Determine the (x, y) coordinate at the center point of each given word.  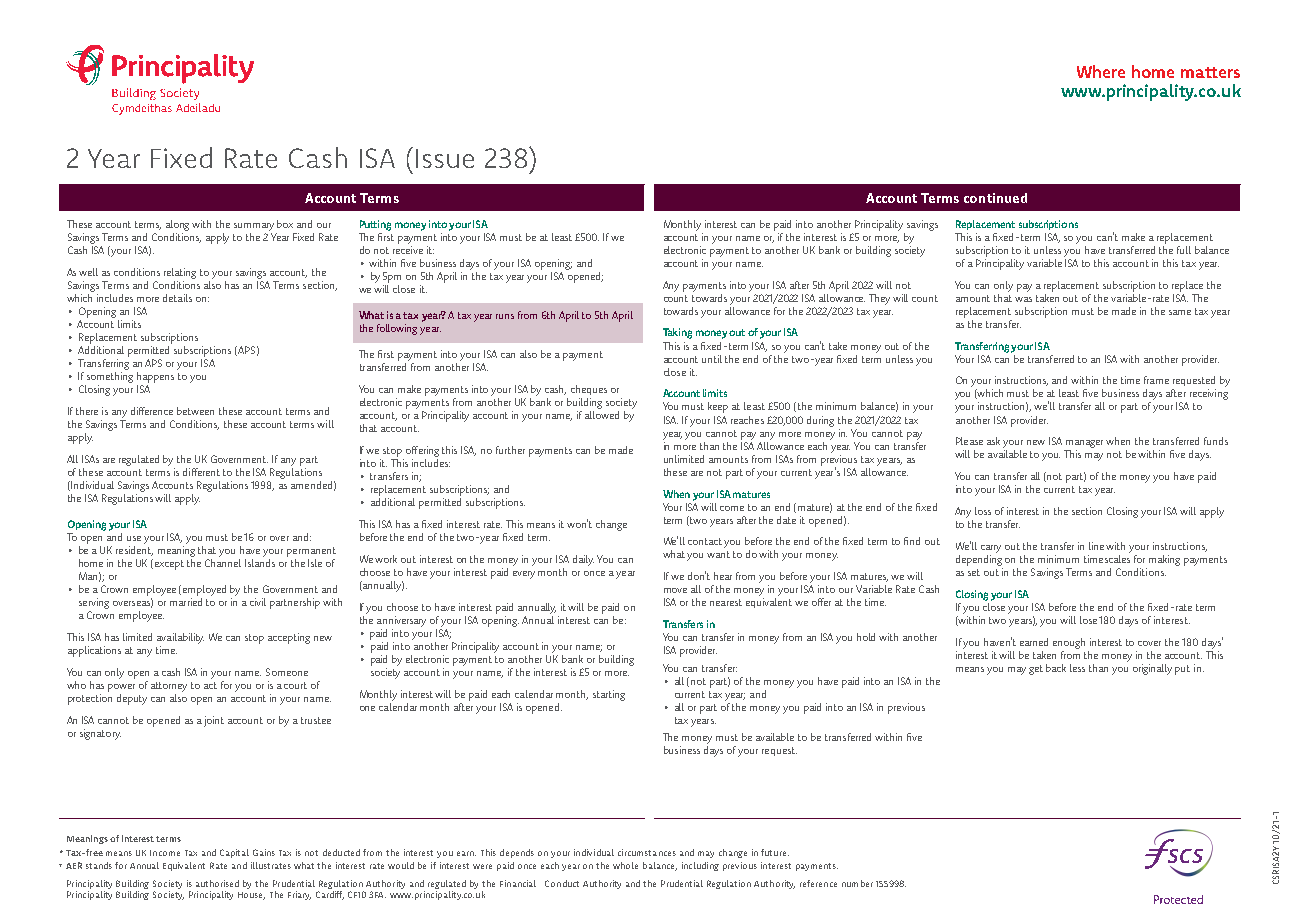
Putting (375, 225)
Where (1101, 71)
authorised (217, 883)
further (510, 450)
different (201, 472)
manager (1086, 444)
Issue (445, 158)
